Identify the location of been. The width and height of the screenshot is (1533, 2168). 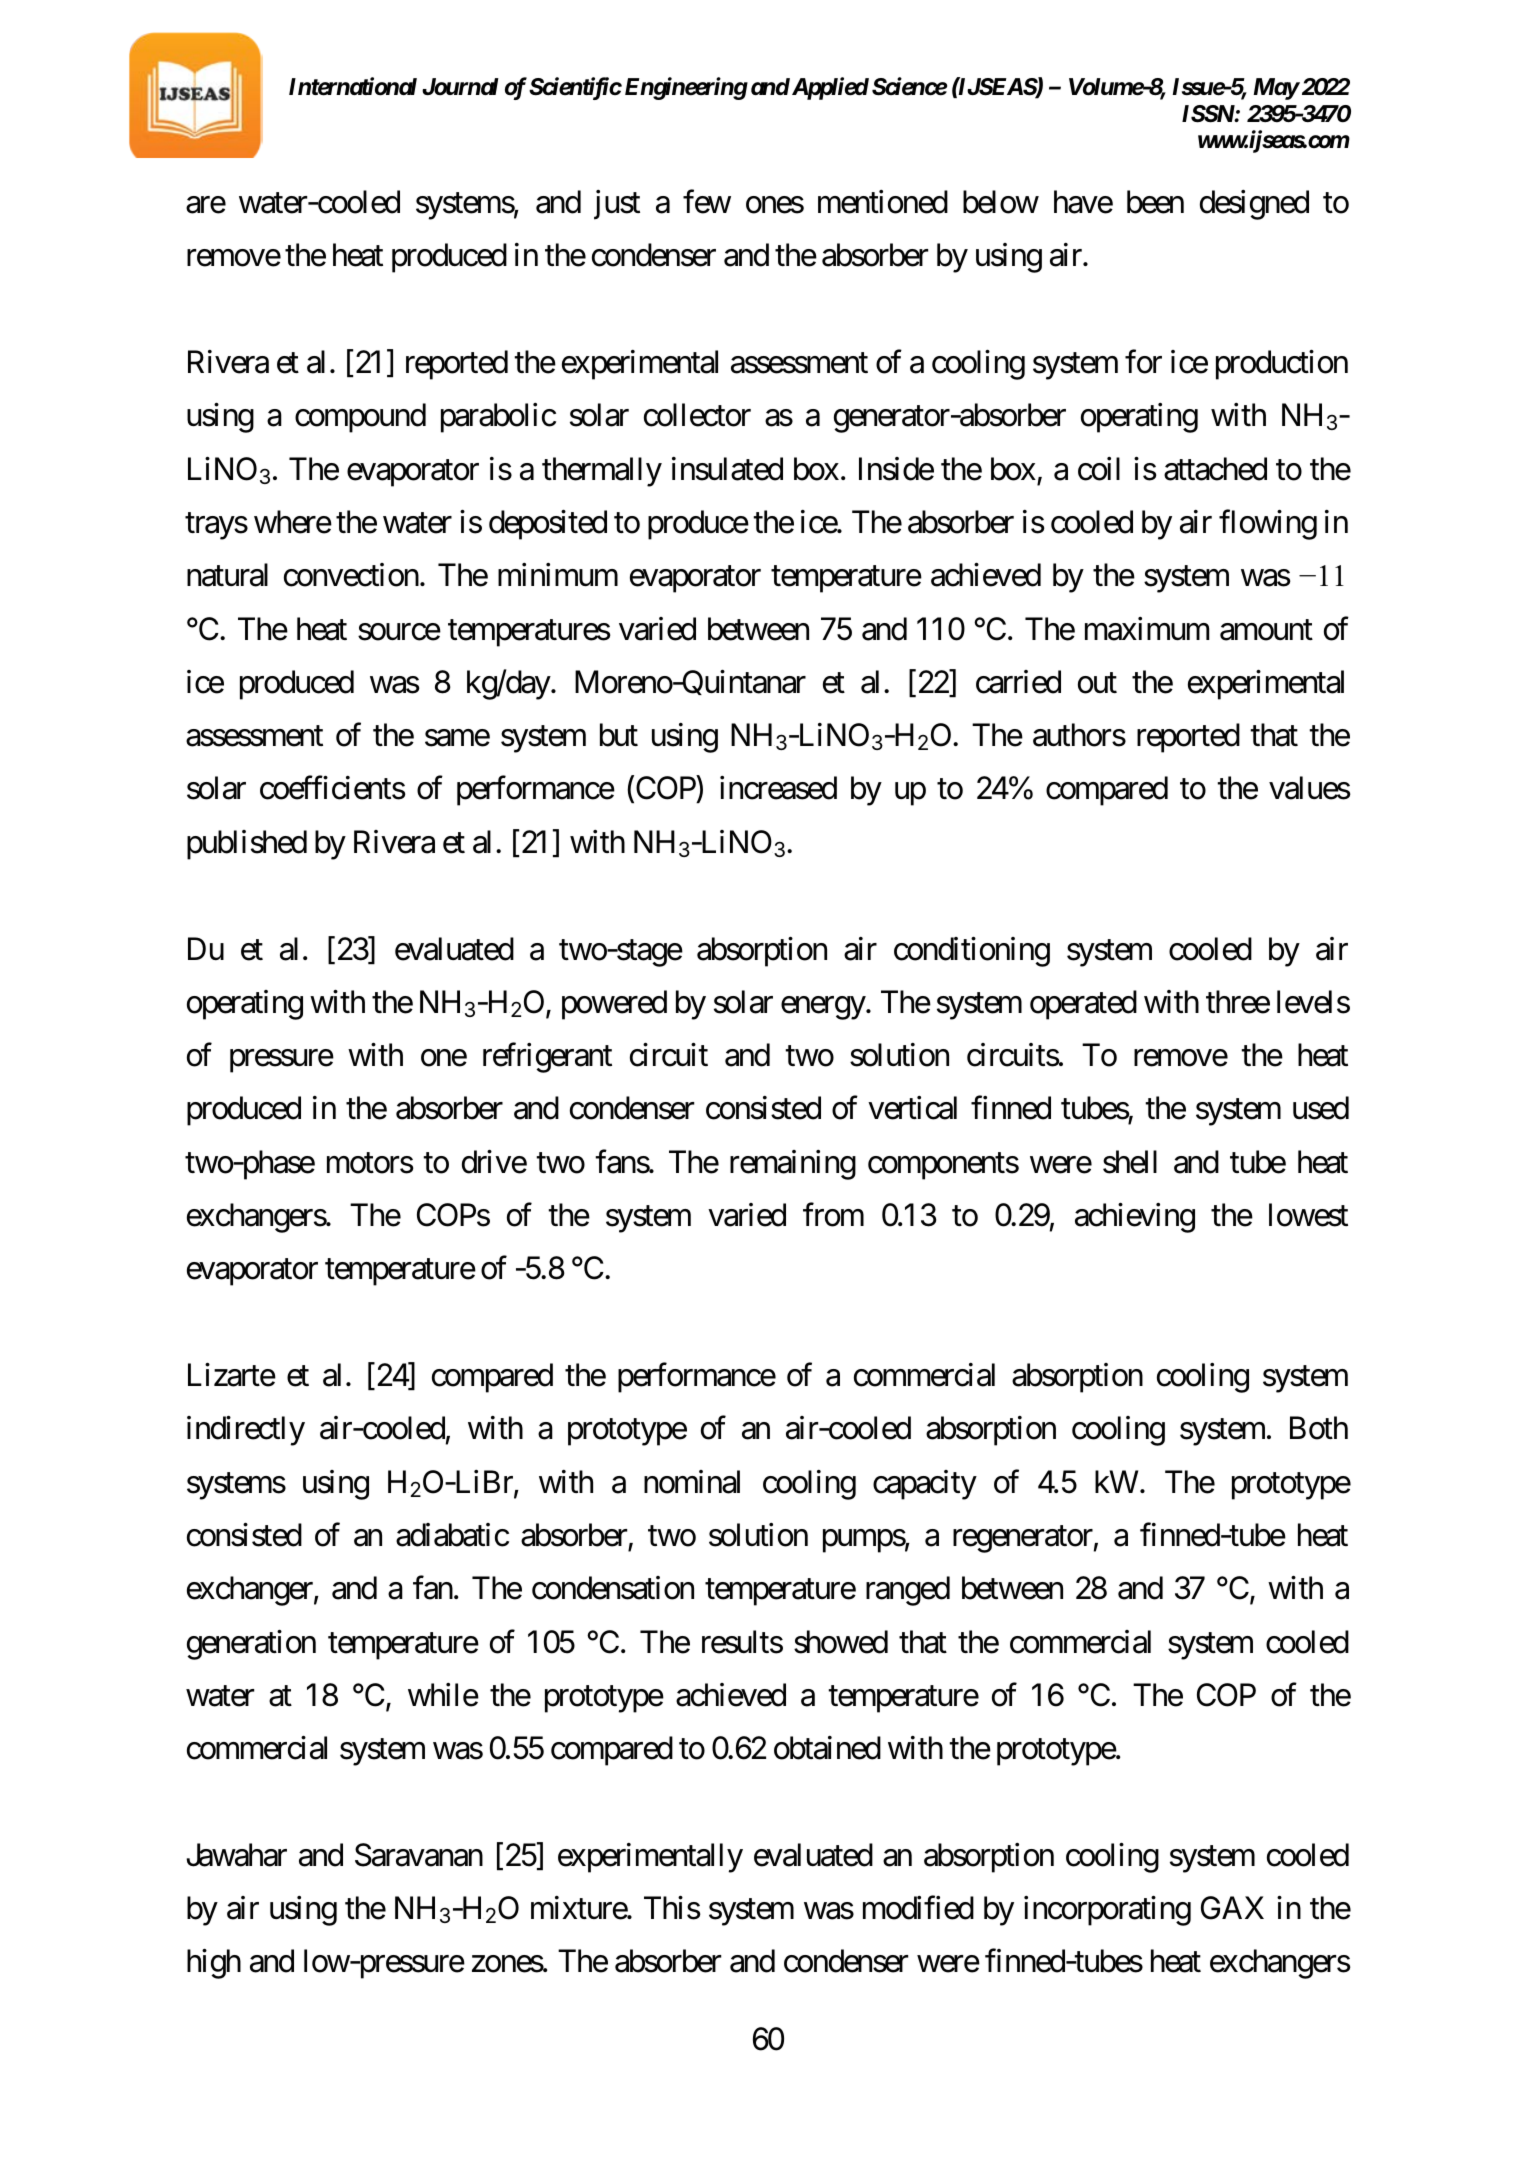
(1155, 202).
